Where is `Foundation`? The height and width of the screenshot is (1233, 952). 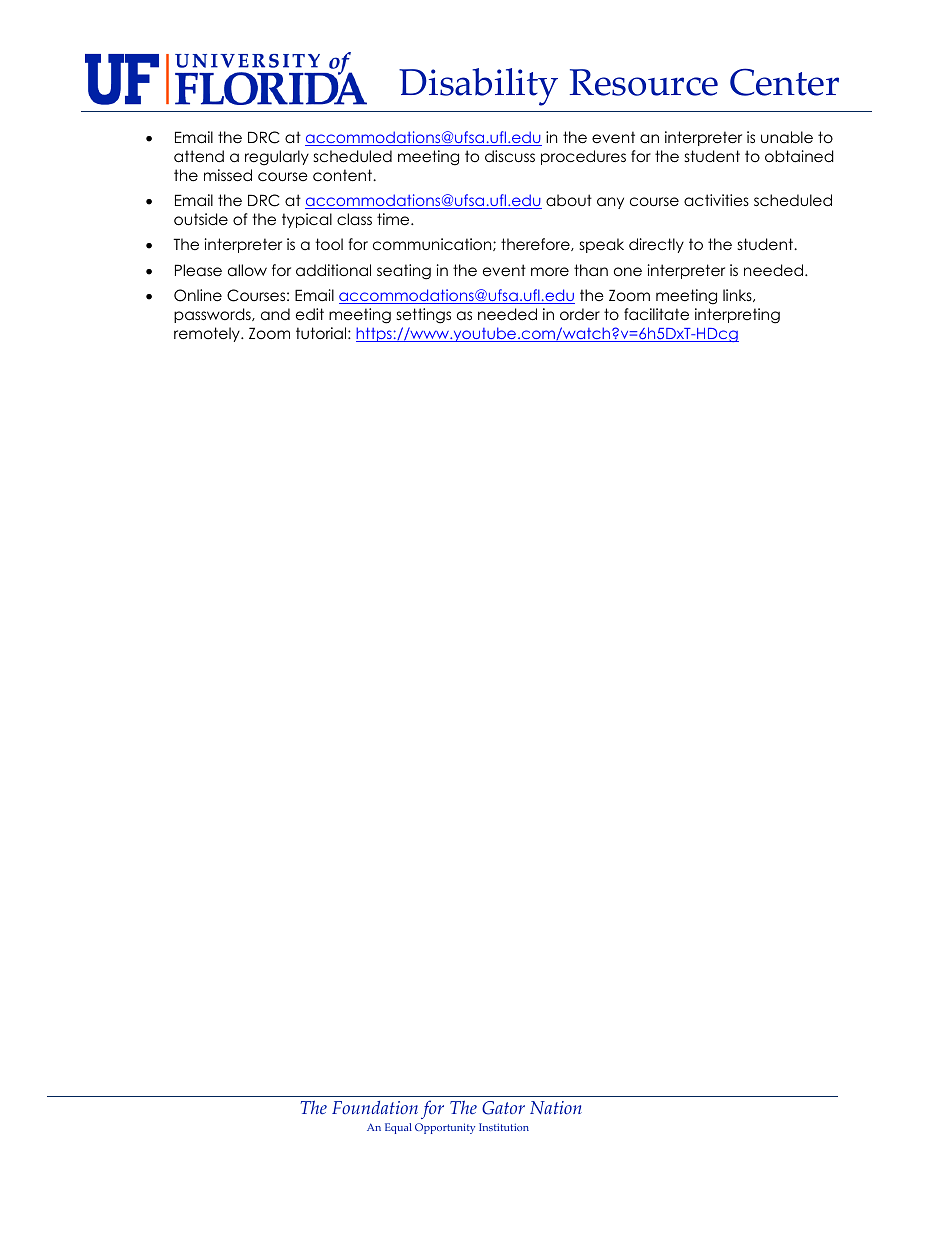
Foundation is located at coordinates (375, 1107).
